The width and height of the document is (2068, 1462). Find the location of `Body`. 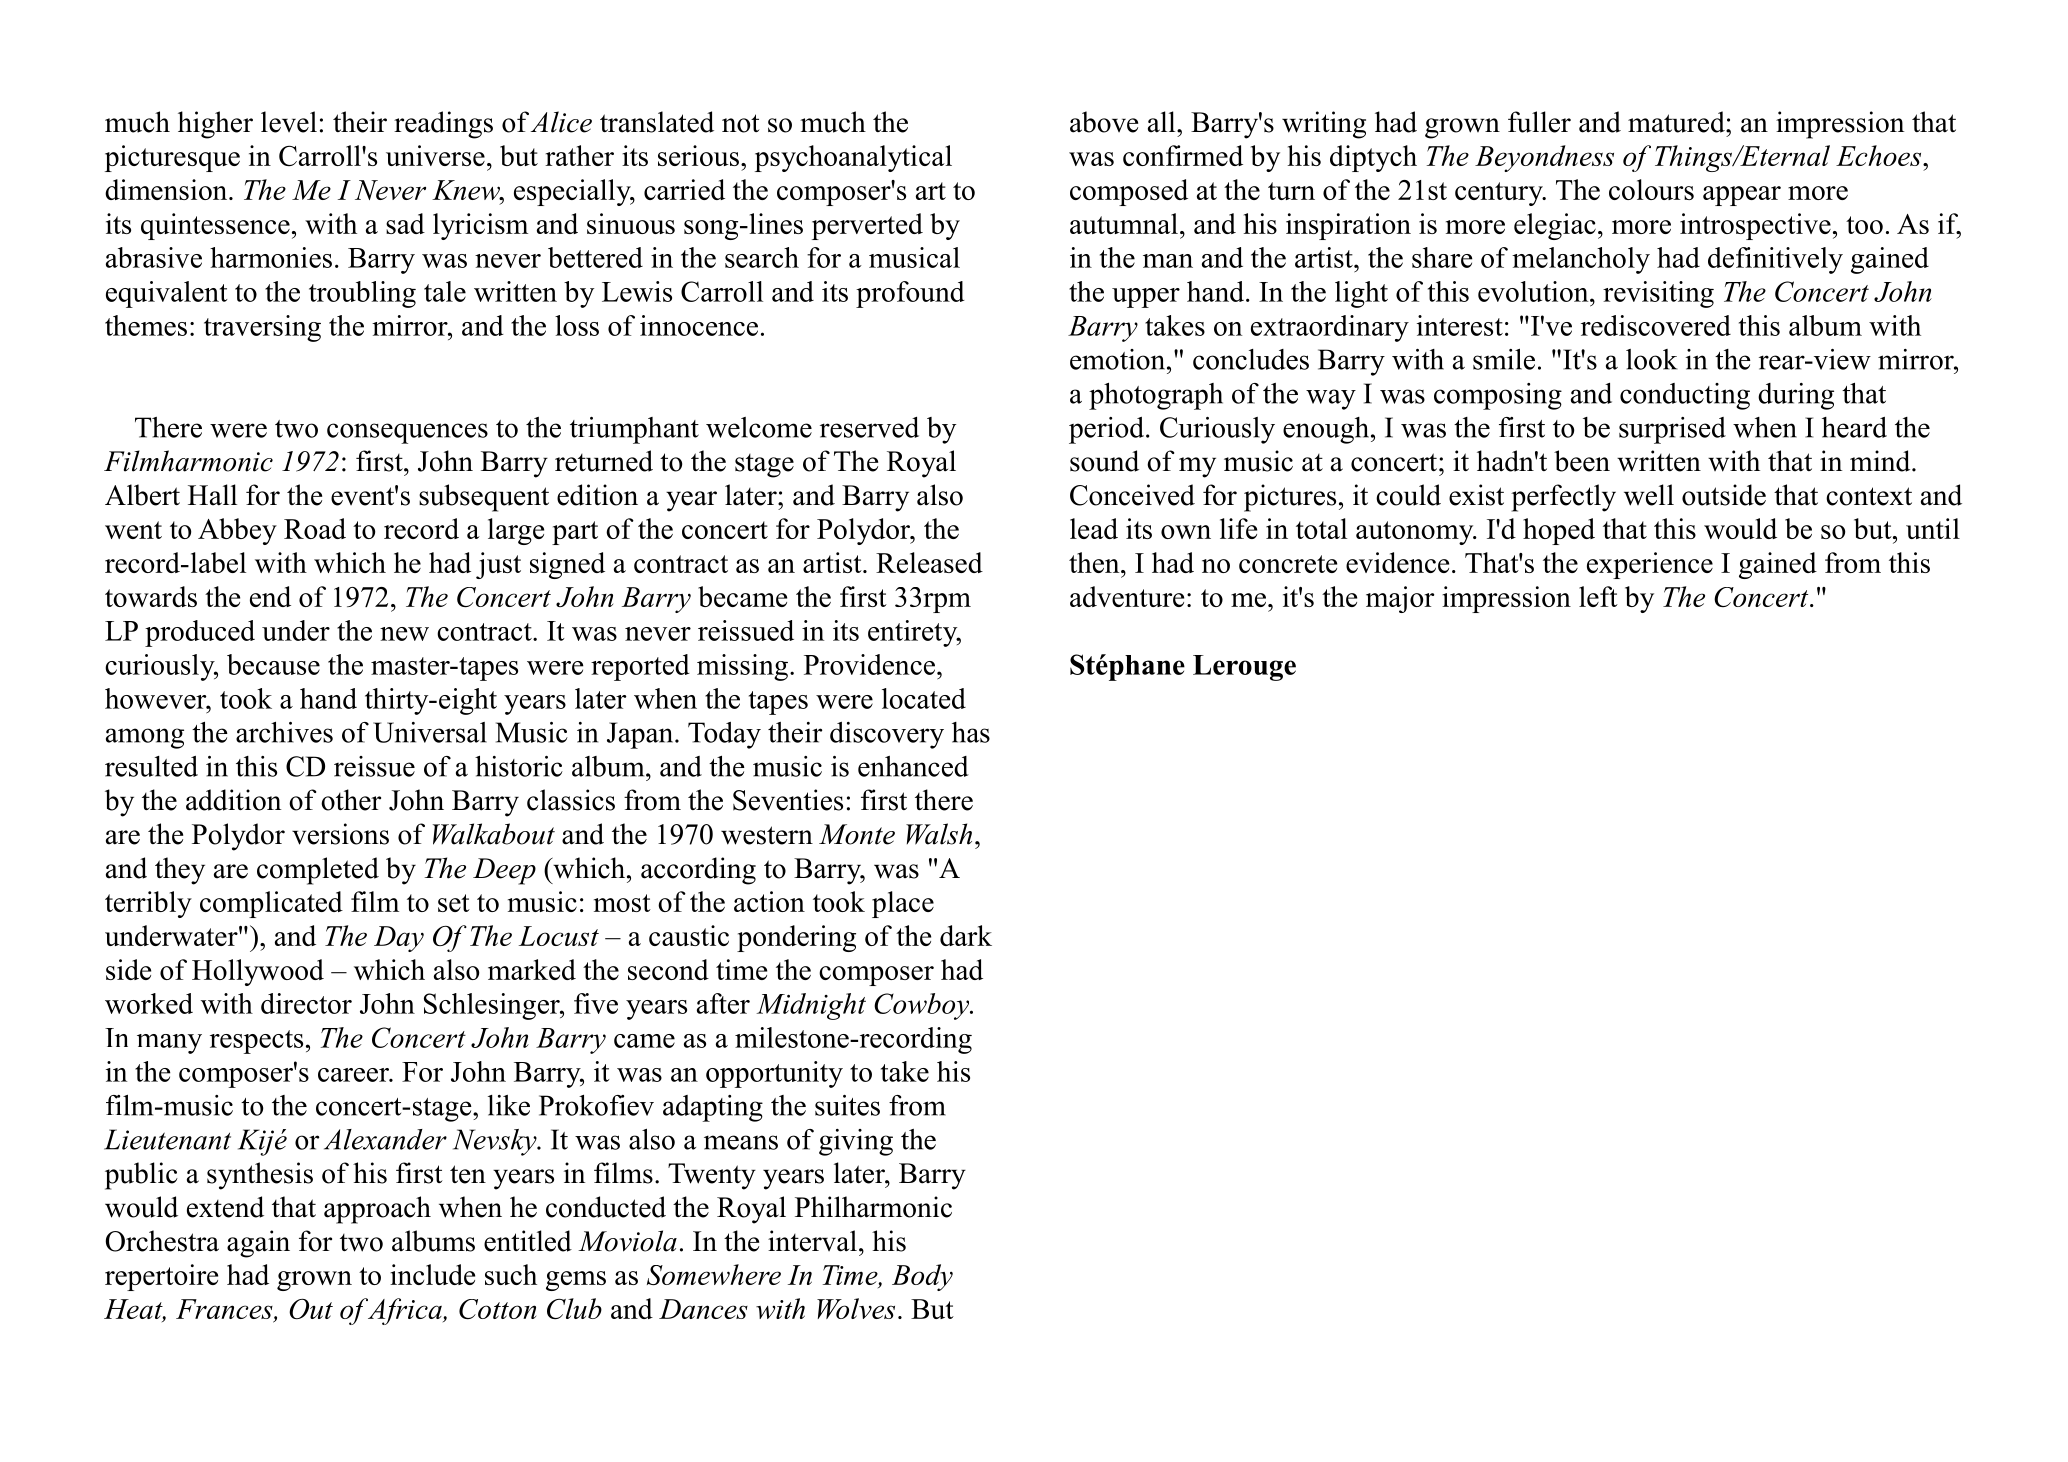

Body is located at coordinates (922, 1277).
